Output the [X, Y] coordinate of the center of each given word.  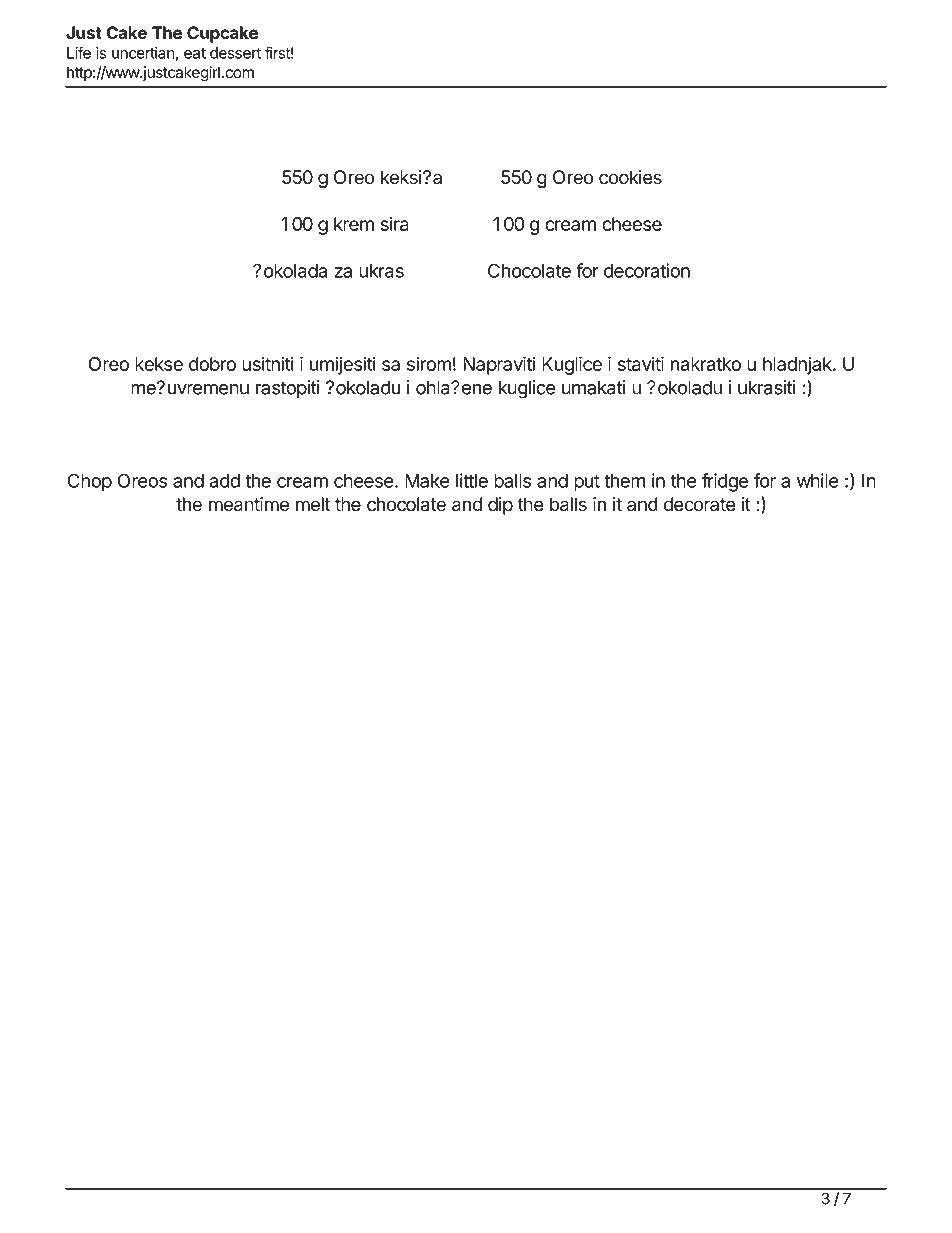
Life [79, 52]
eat [195, 53]
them [625, 481]
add [224, 481]
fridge [725, 482]
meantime [249, 504]
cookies [630, 177]
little [472, 480]
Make [427, 481]
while [818, 480]
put [587, 483]
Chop [89, 482]
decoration [647, 270]
